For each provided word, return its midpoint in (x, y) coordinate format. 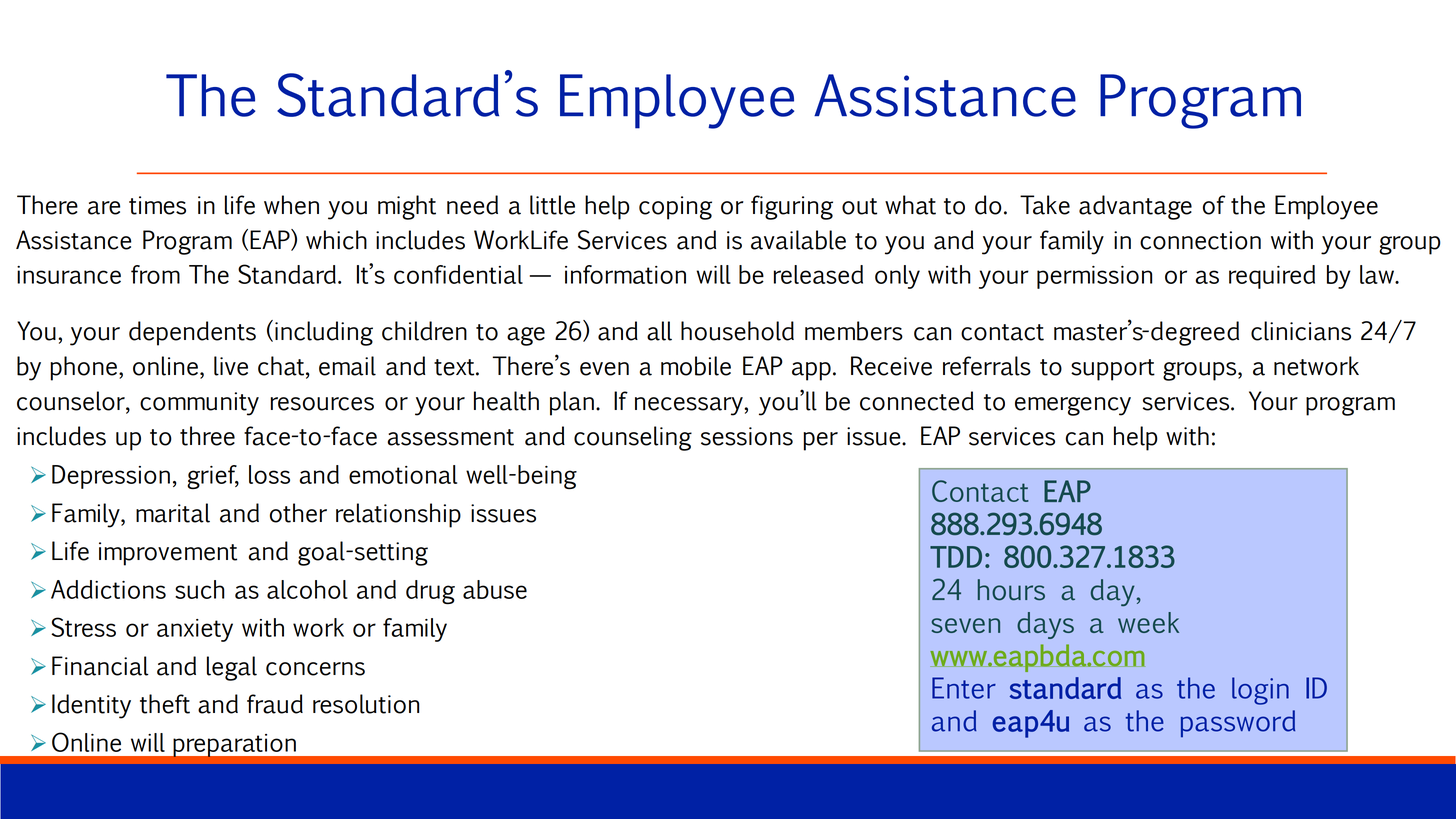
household (737, 331)
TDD (956, 557)
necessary (690, 406)
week (1148, 622)
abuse (495, 589)
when (291, 205)
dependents (192, 333)
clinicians (1301, 331)
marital (173, 513)
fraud (275, 704)
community (199, 404)
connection (1200, 240)
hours (1011, 590)
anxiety (195, 630)
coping (675, 208)
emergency (1073, 406)
